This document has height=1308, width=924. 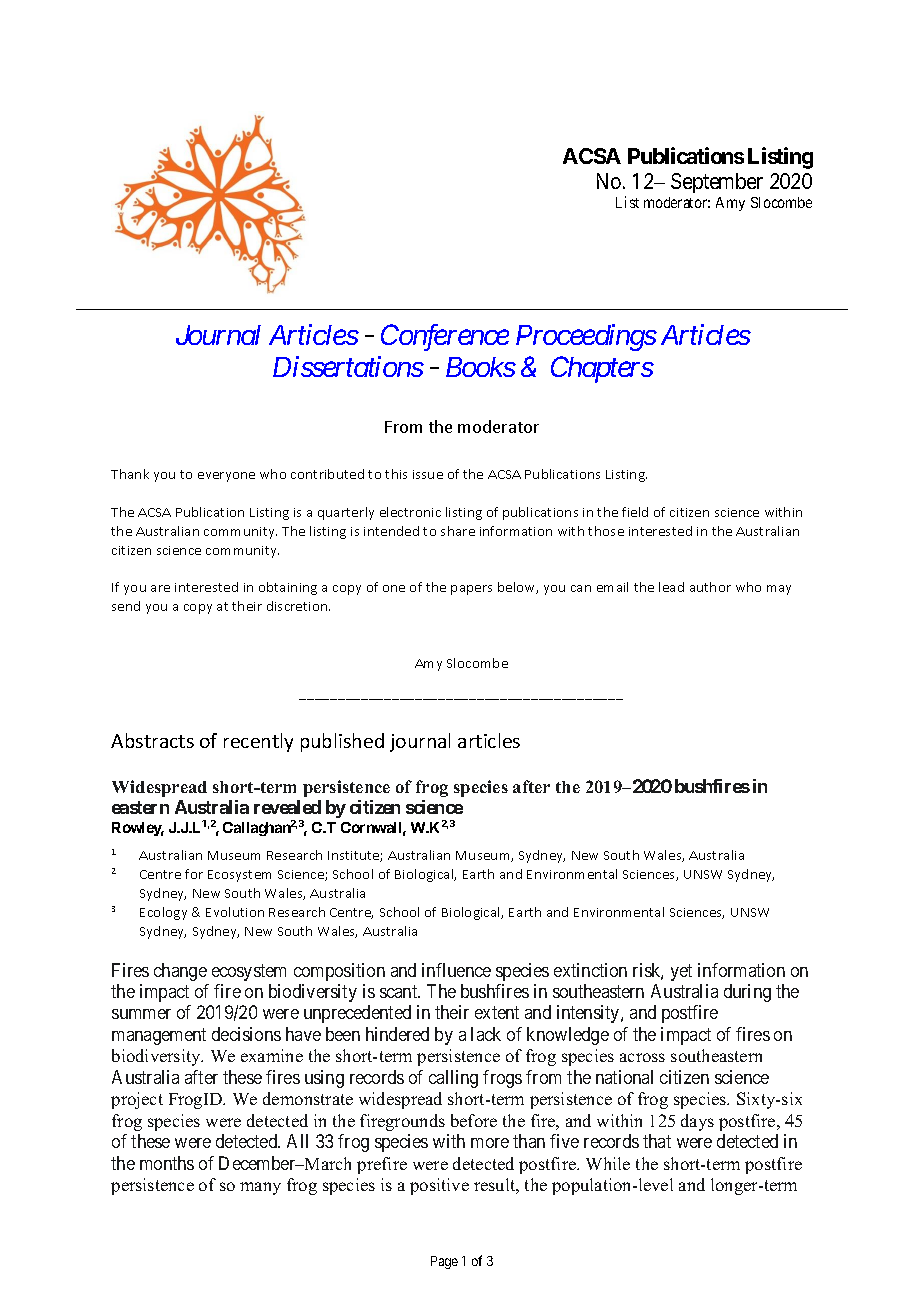 I want to click on September, so click(x=717, y=183).
